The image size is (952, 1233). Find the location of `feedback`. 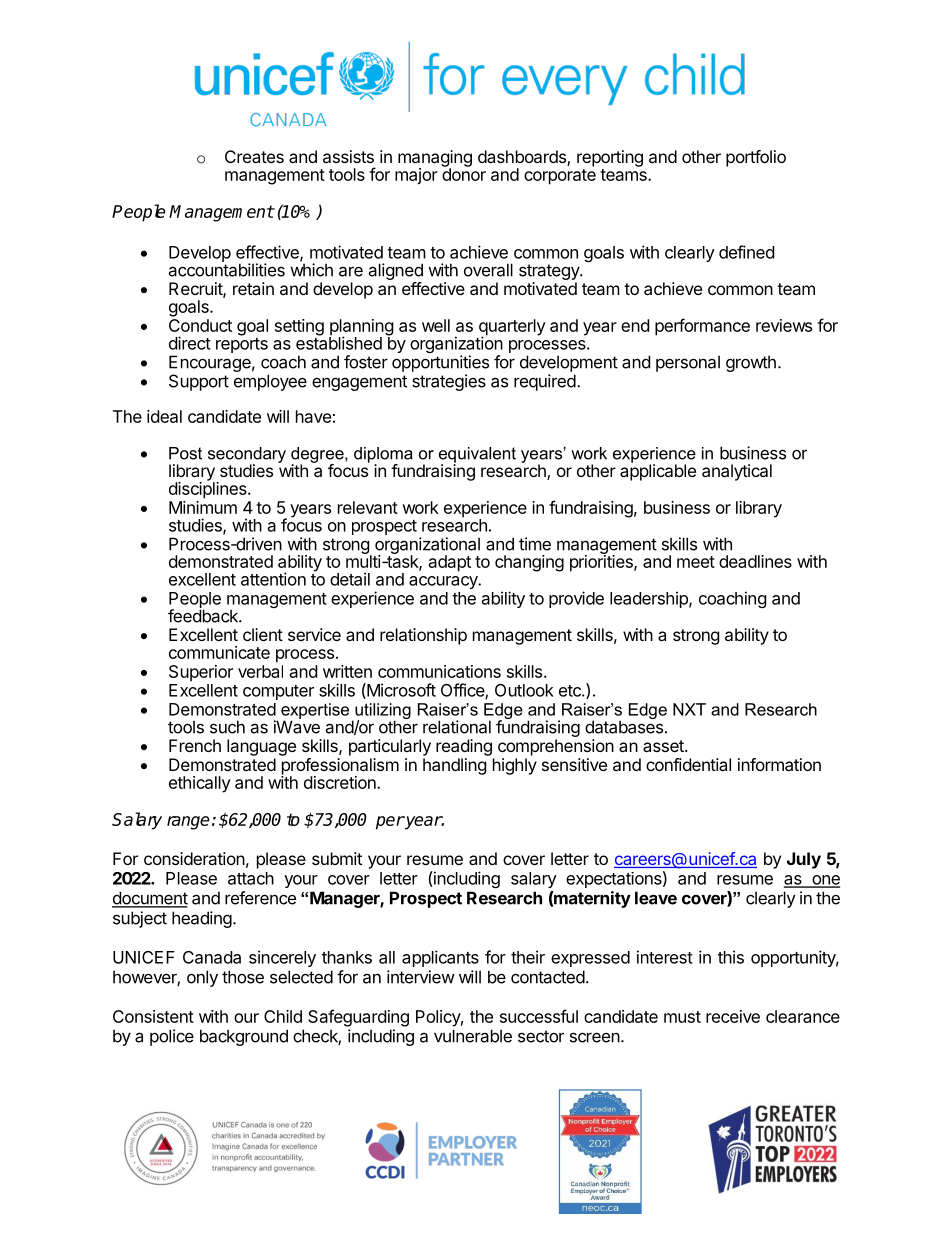

feedback is located at coordinates (204, 615).
